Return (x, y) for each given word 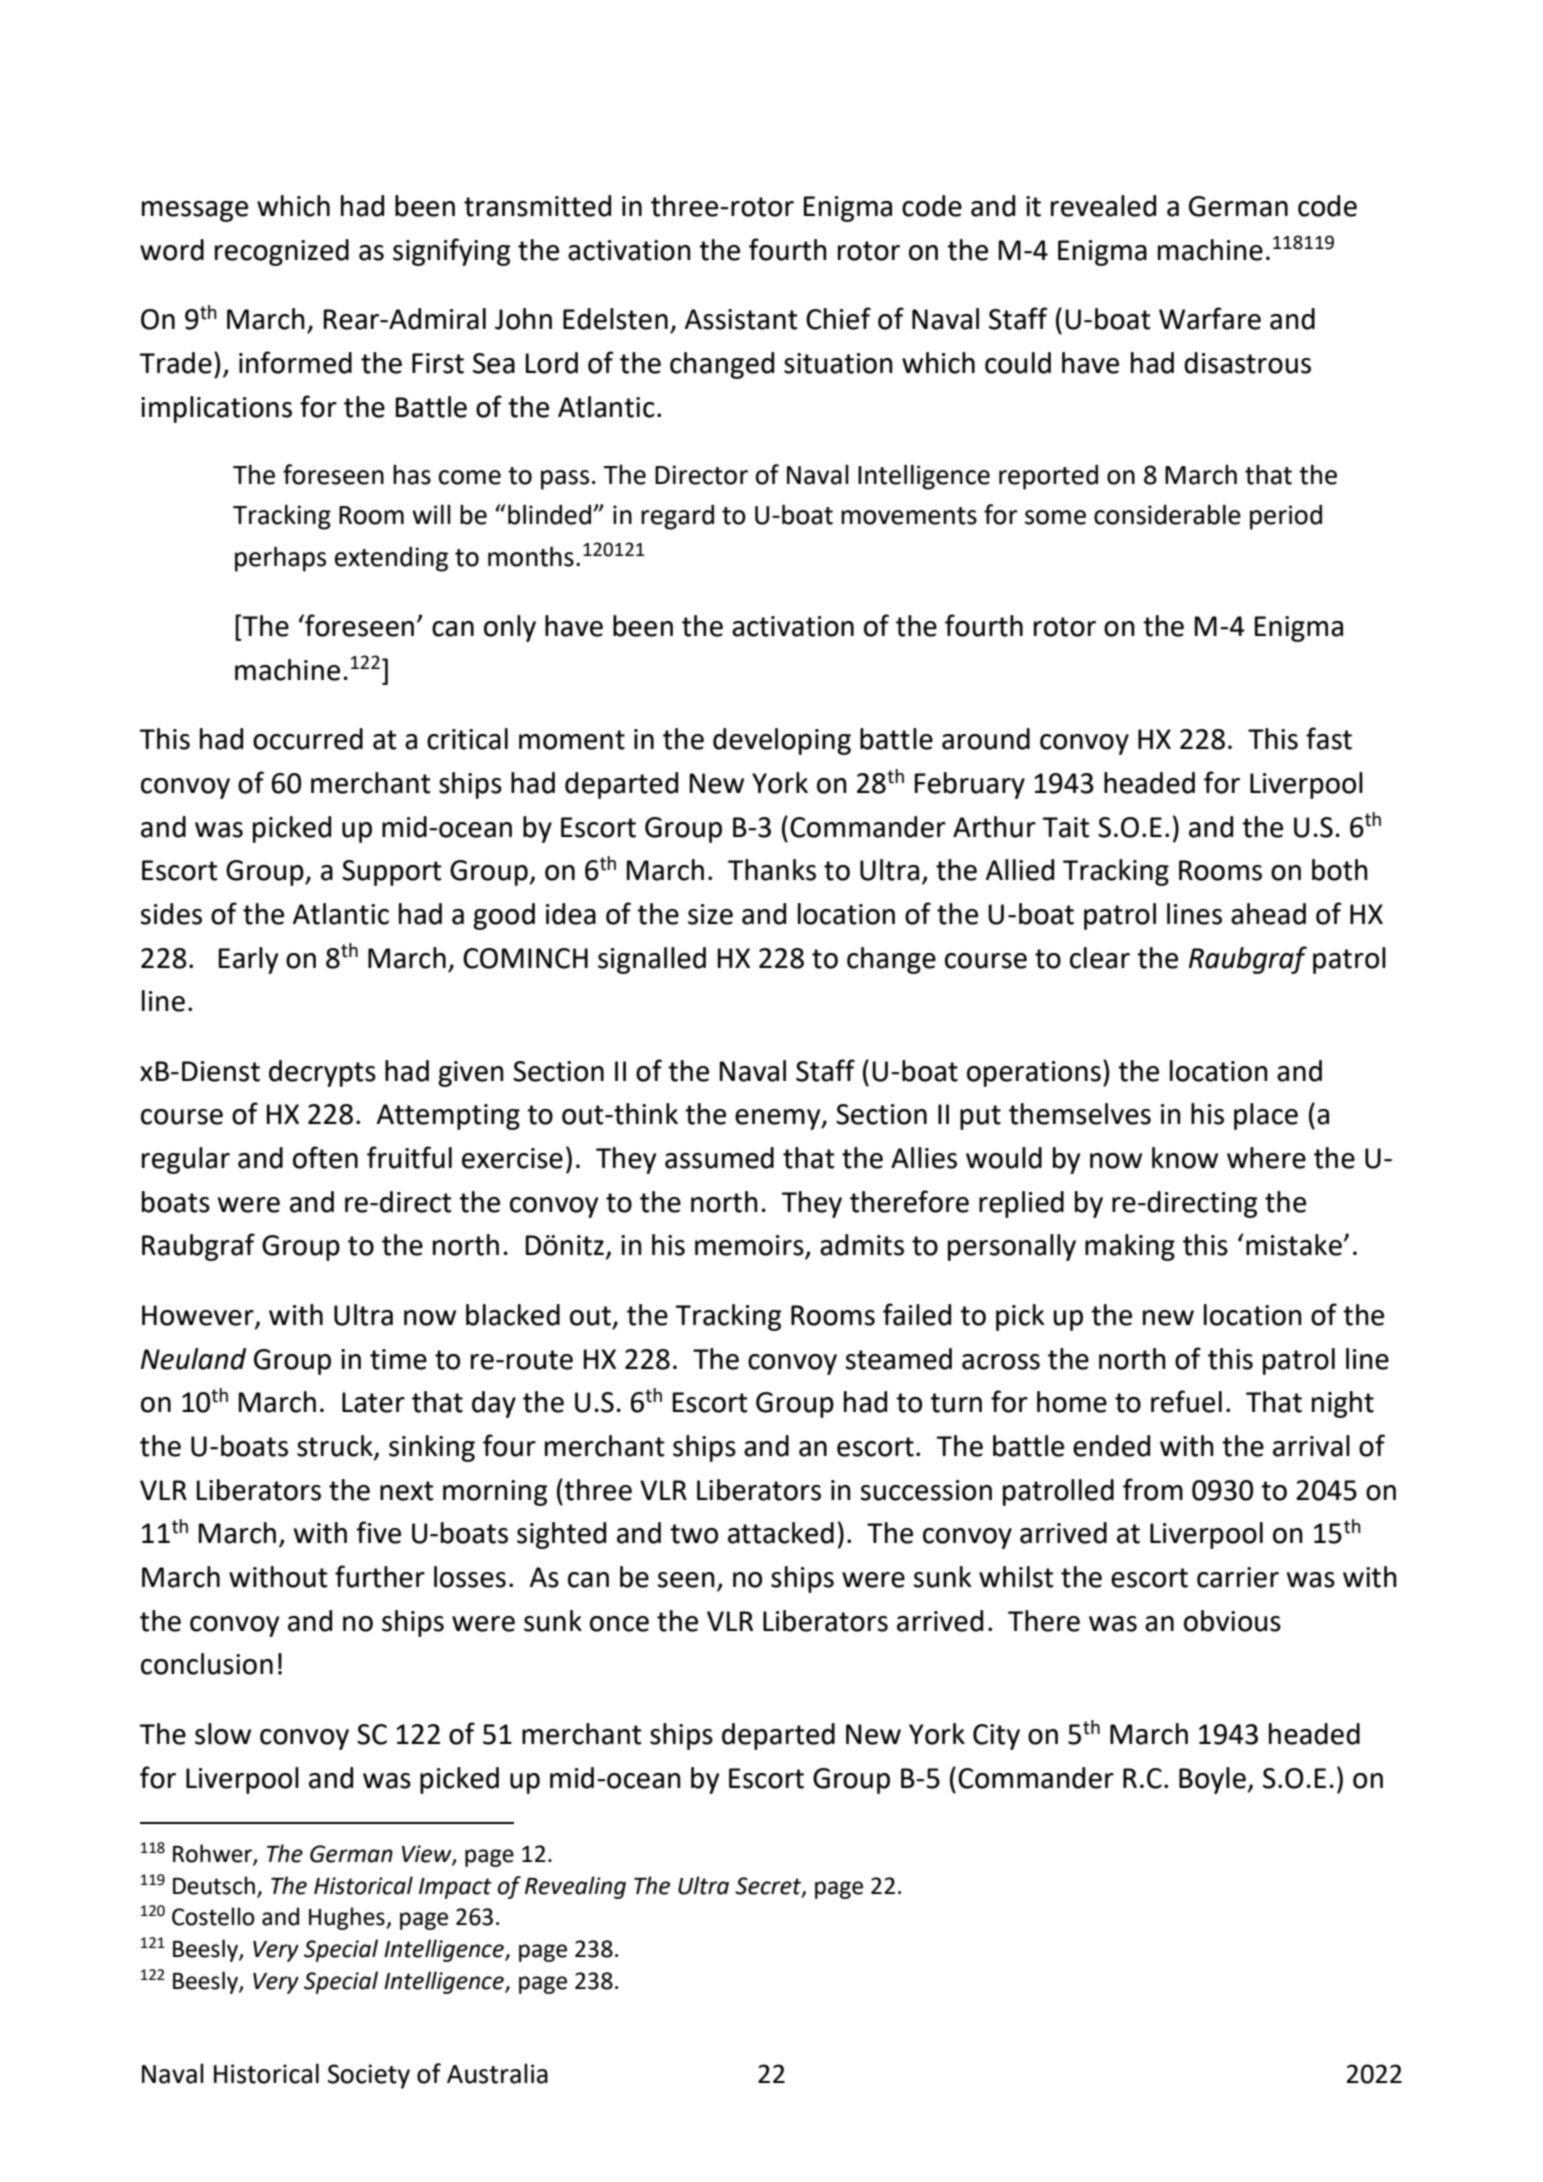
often (325, 1157)
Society (369, 2076)
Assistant (741, 319)
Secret (769, 1887)
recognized (282, 252)
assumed (719, 1158)
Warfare (1210, 318)
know (1185, 1158)
